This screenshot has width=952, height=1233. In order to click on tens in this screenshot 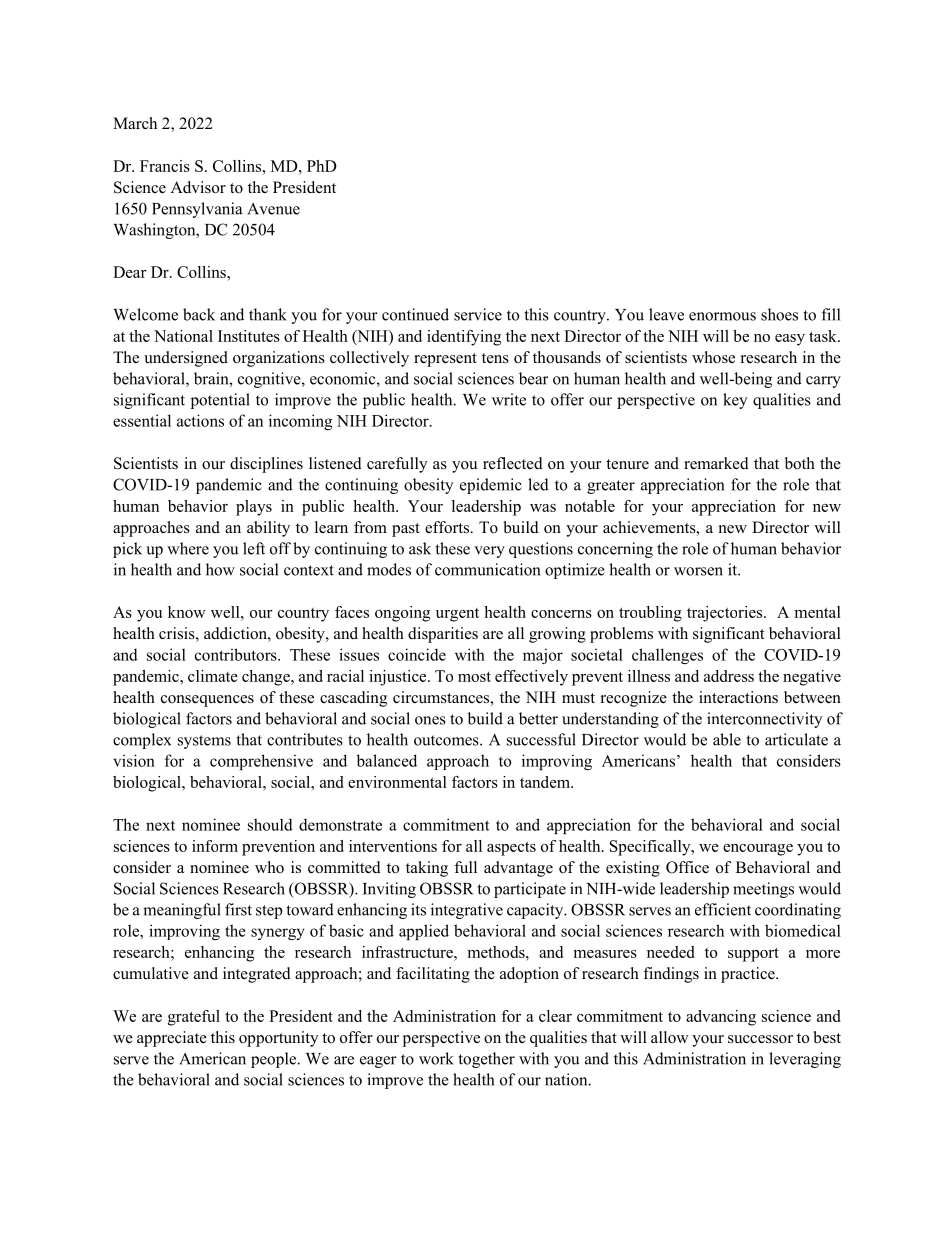, I will do `click(495, 358)`.
